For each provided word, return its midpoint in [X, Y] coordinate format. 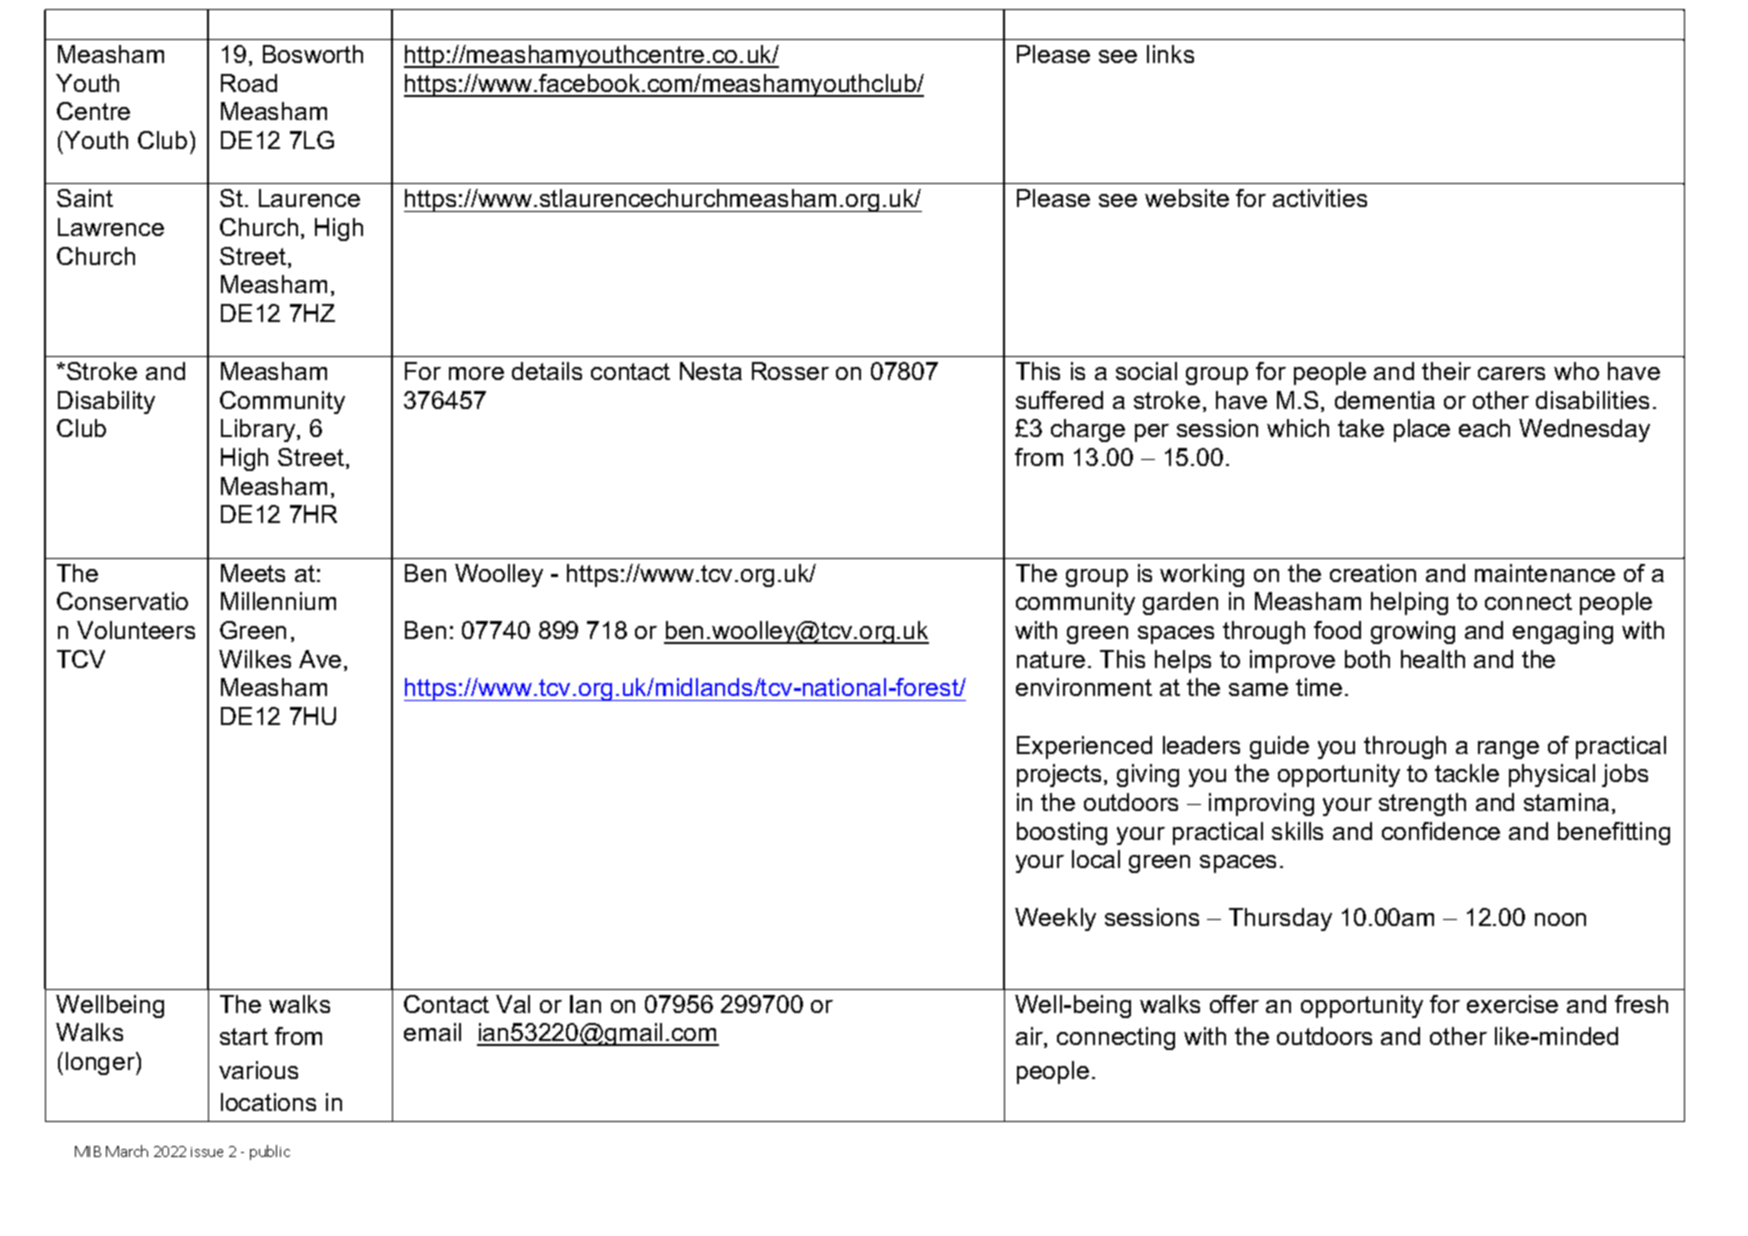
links [1170, 54]
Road [249, 83]
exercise [1512, 1004]
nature [1051, 659]
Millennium [278, 601]
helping [1409, 603]
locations [268, 1102]
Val [513, 1004]
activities [1320, 198]
